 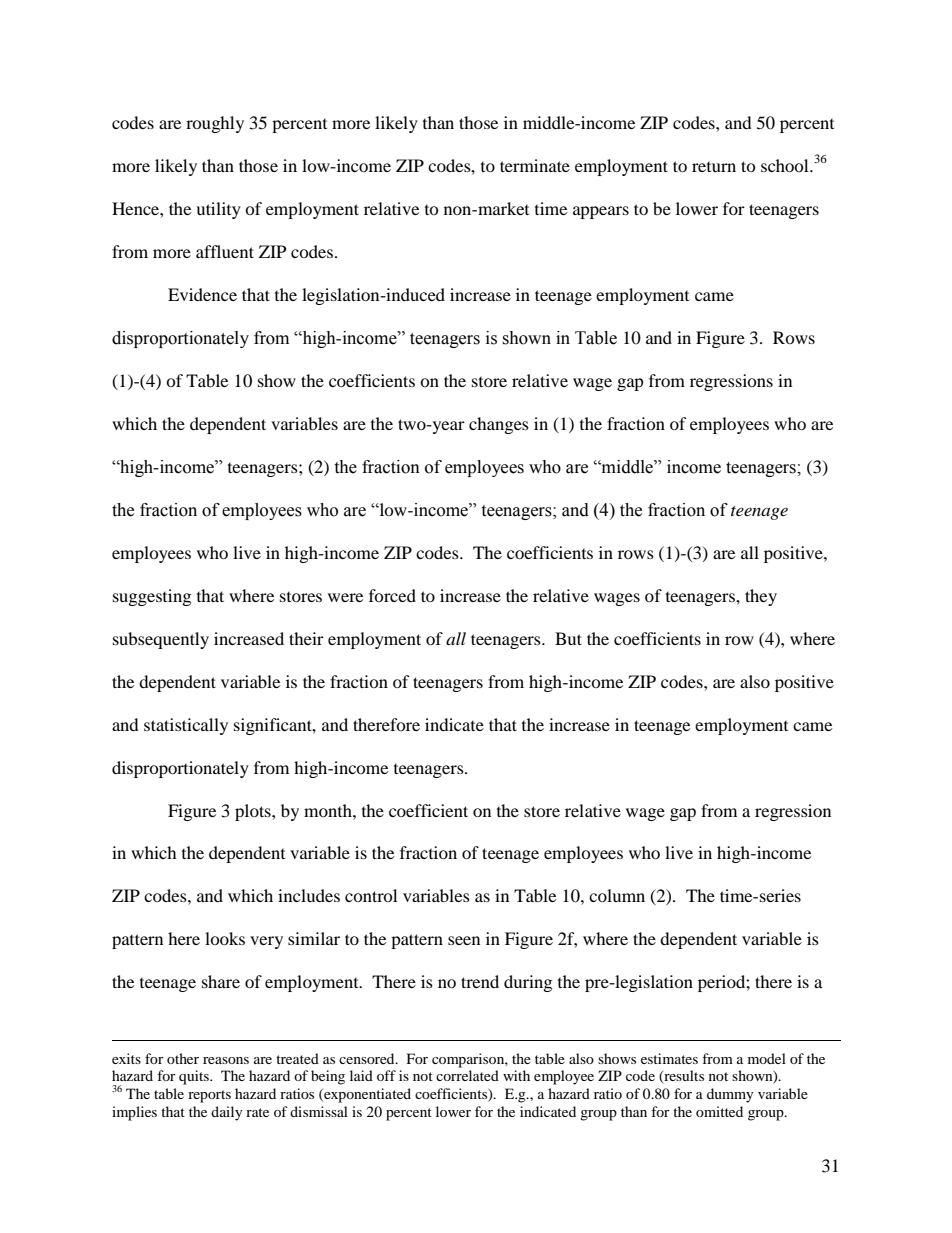 I want to click on suggesting, so click(x=152, y=597).
